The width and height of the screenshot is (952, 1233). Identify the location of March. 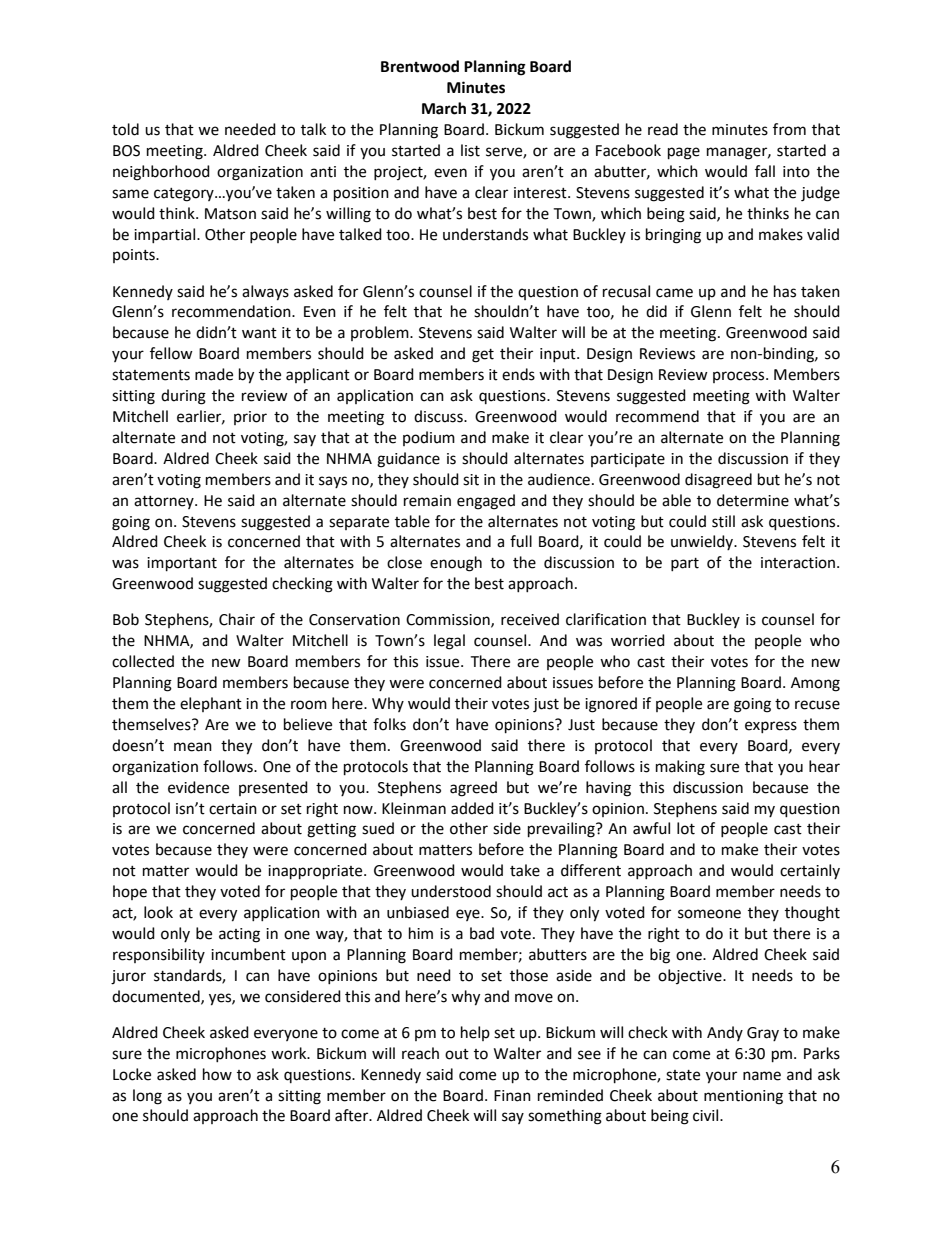
(444, 108).
